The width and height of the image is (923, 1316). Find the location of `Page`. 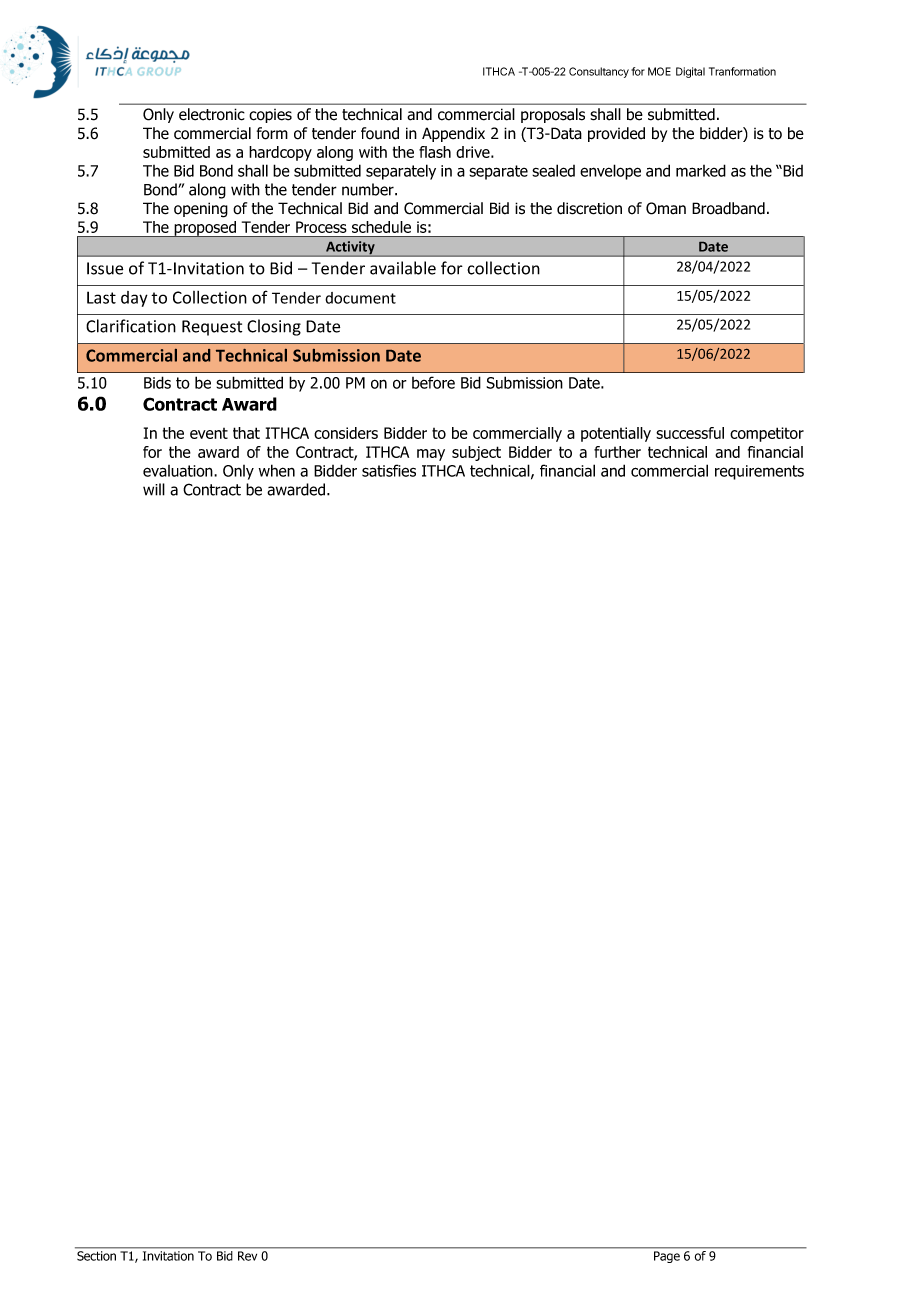

Page is located at coordinates (667, 1257).
